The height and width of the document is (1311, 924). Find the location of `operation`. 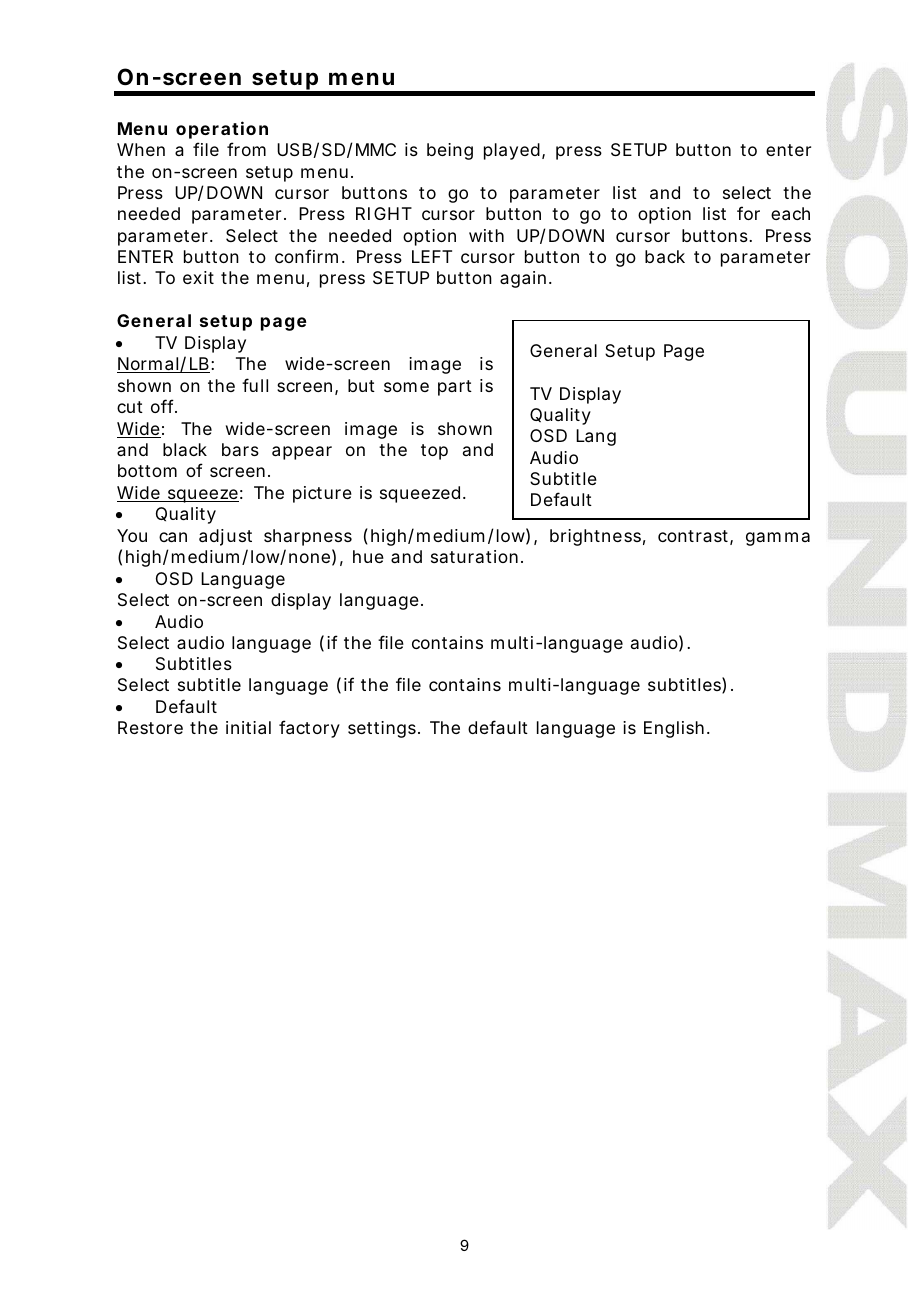

operation is located at coordinates (222, 130).
